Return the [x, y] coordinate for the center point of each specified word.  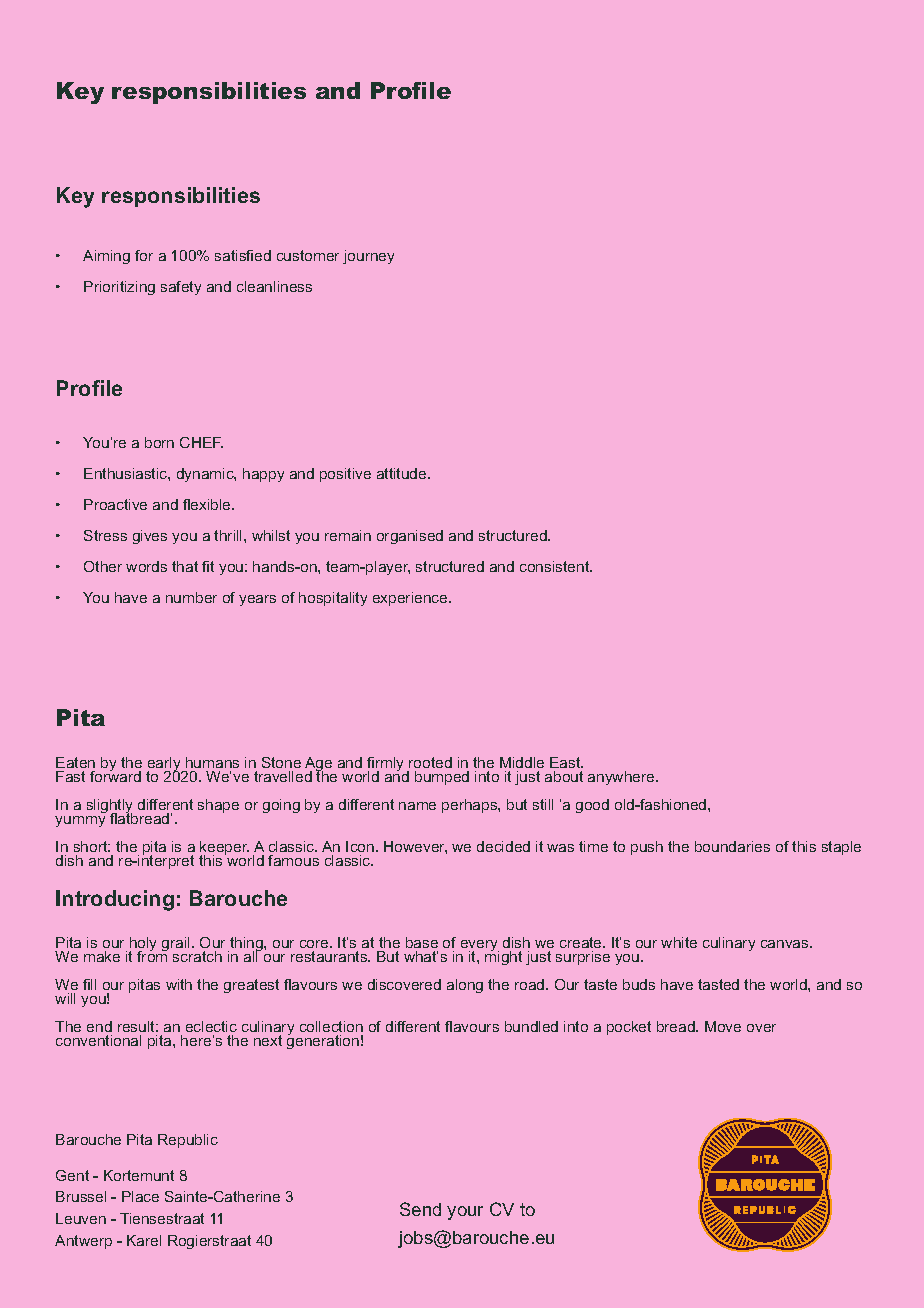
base [422, 942]
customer [308, 255]
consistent [556, 566]
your [465, 1213]
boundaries [732, 846]
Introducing [115, 900]
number [191, 597]
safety [181, 288]
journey [368, 257]
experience [411, 599]
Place [140, 1196]
